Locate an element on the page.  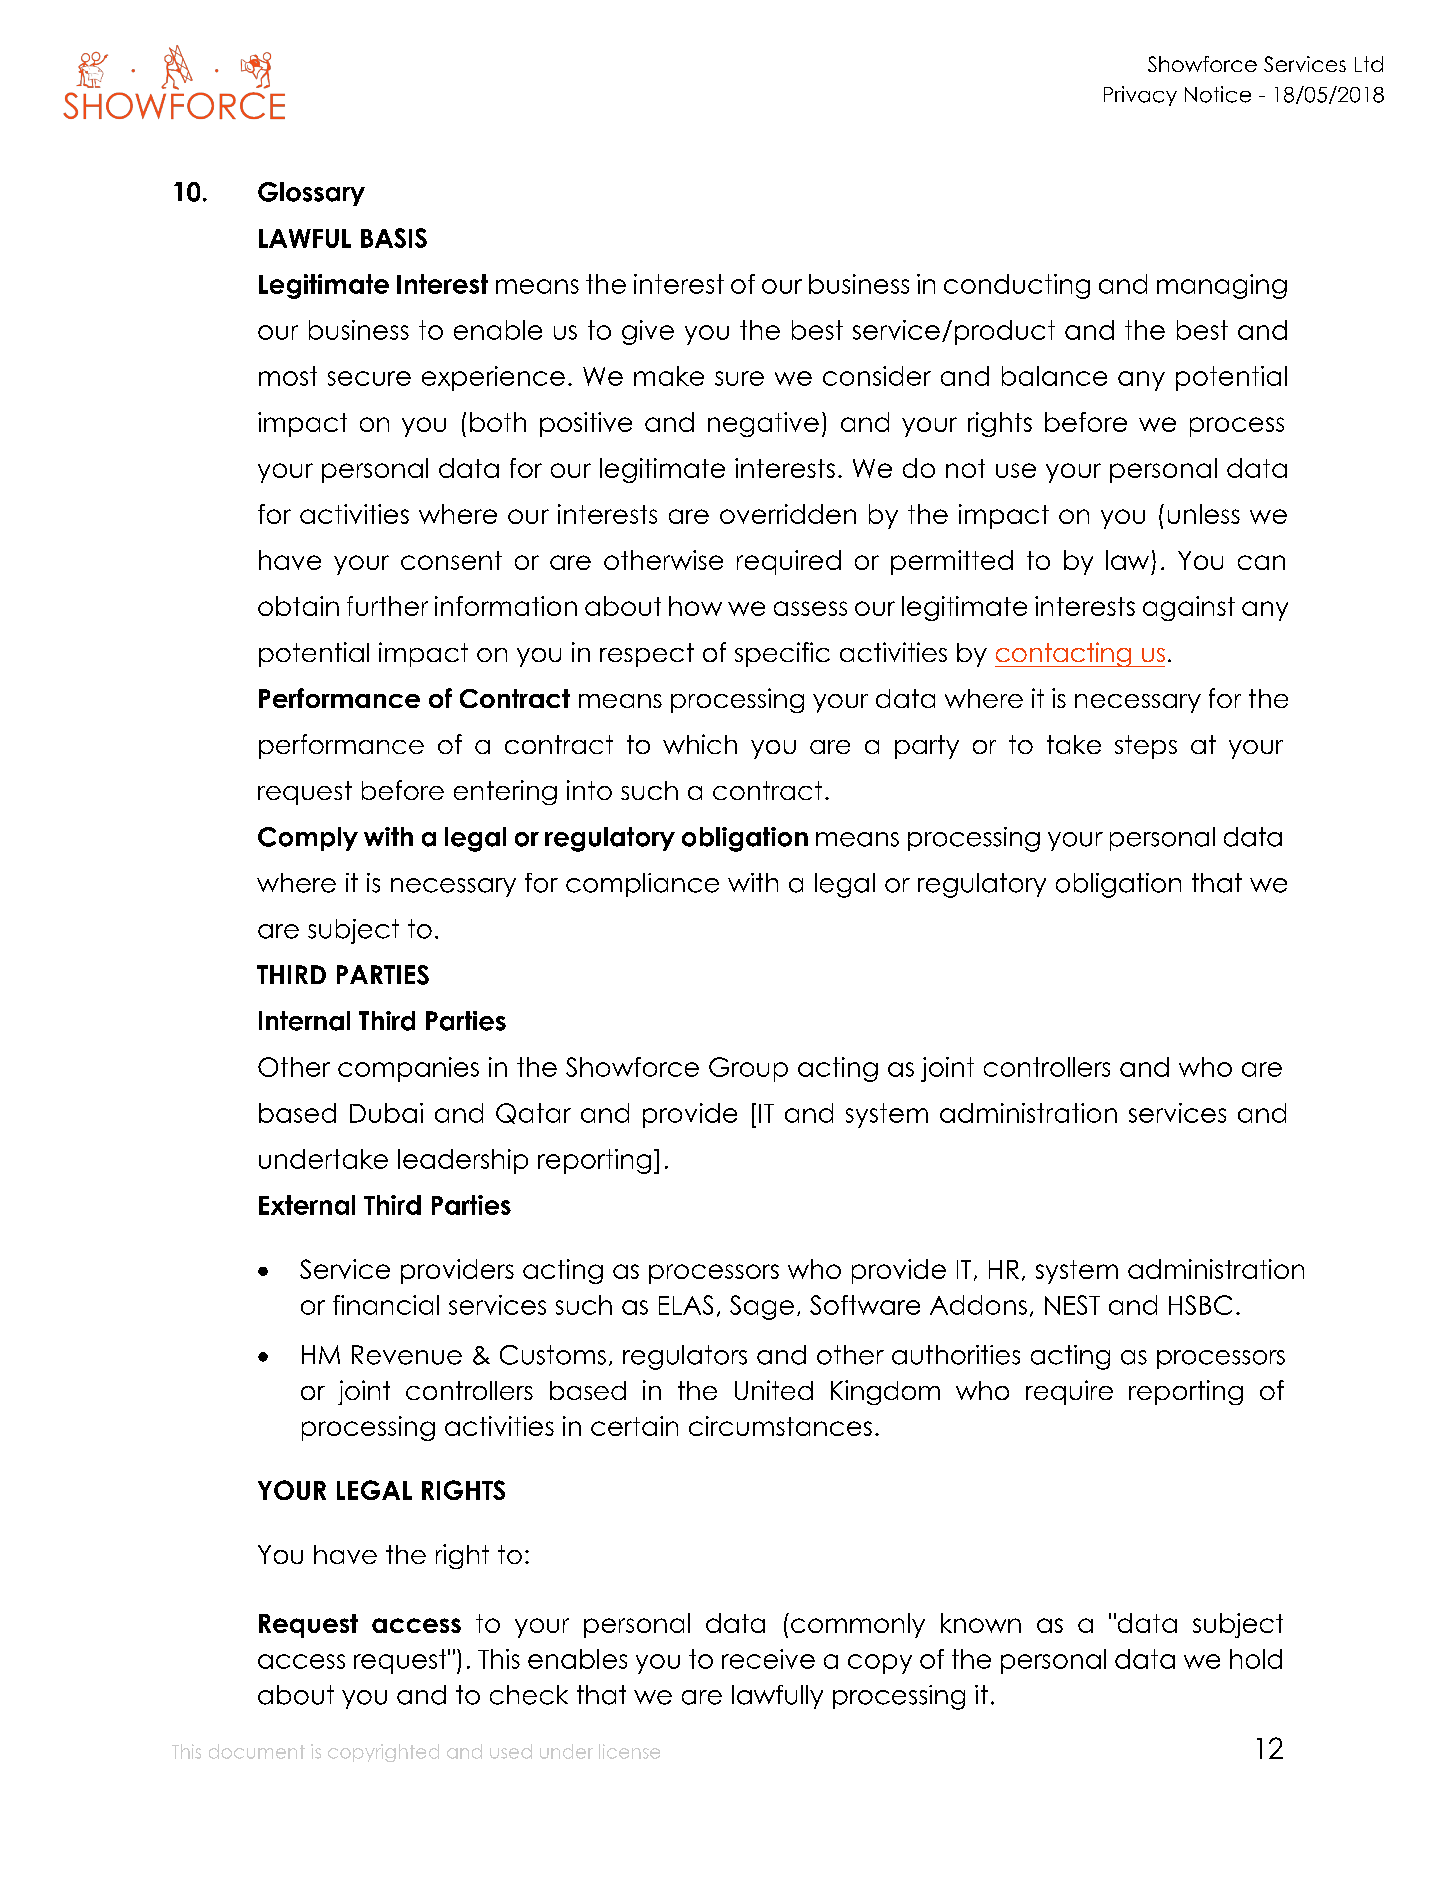
receive is located at coordinates (768, 1659).
